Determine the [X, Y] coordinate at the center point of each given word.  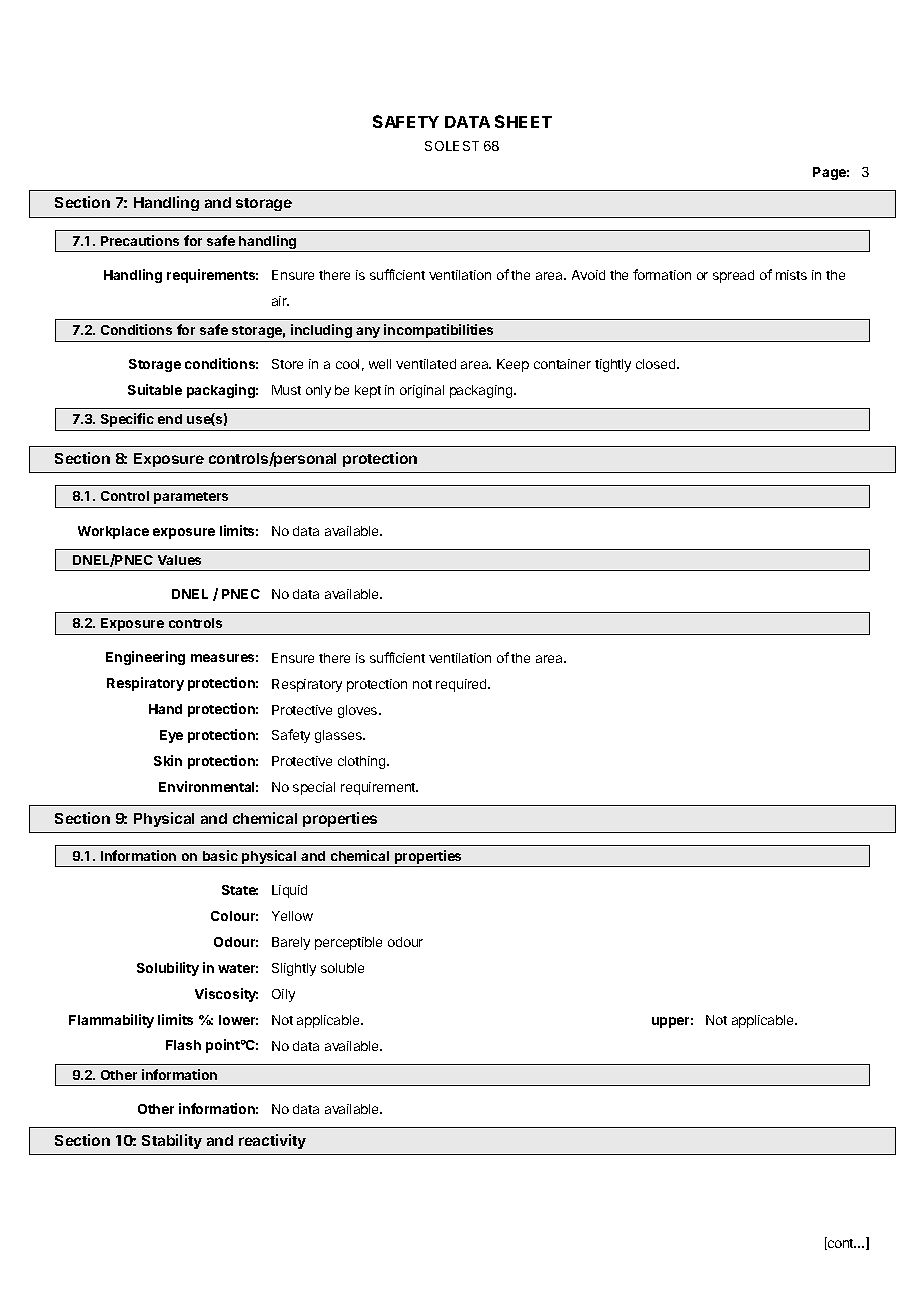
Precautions [140, 240]
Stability [172, 1141]
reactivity [272, 1141]
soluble [342, 968]
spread [733, 276]
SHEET [523, 121]
